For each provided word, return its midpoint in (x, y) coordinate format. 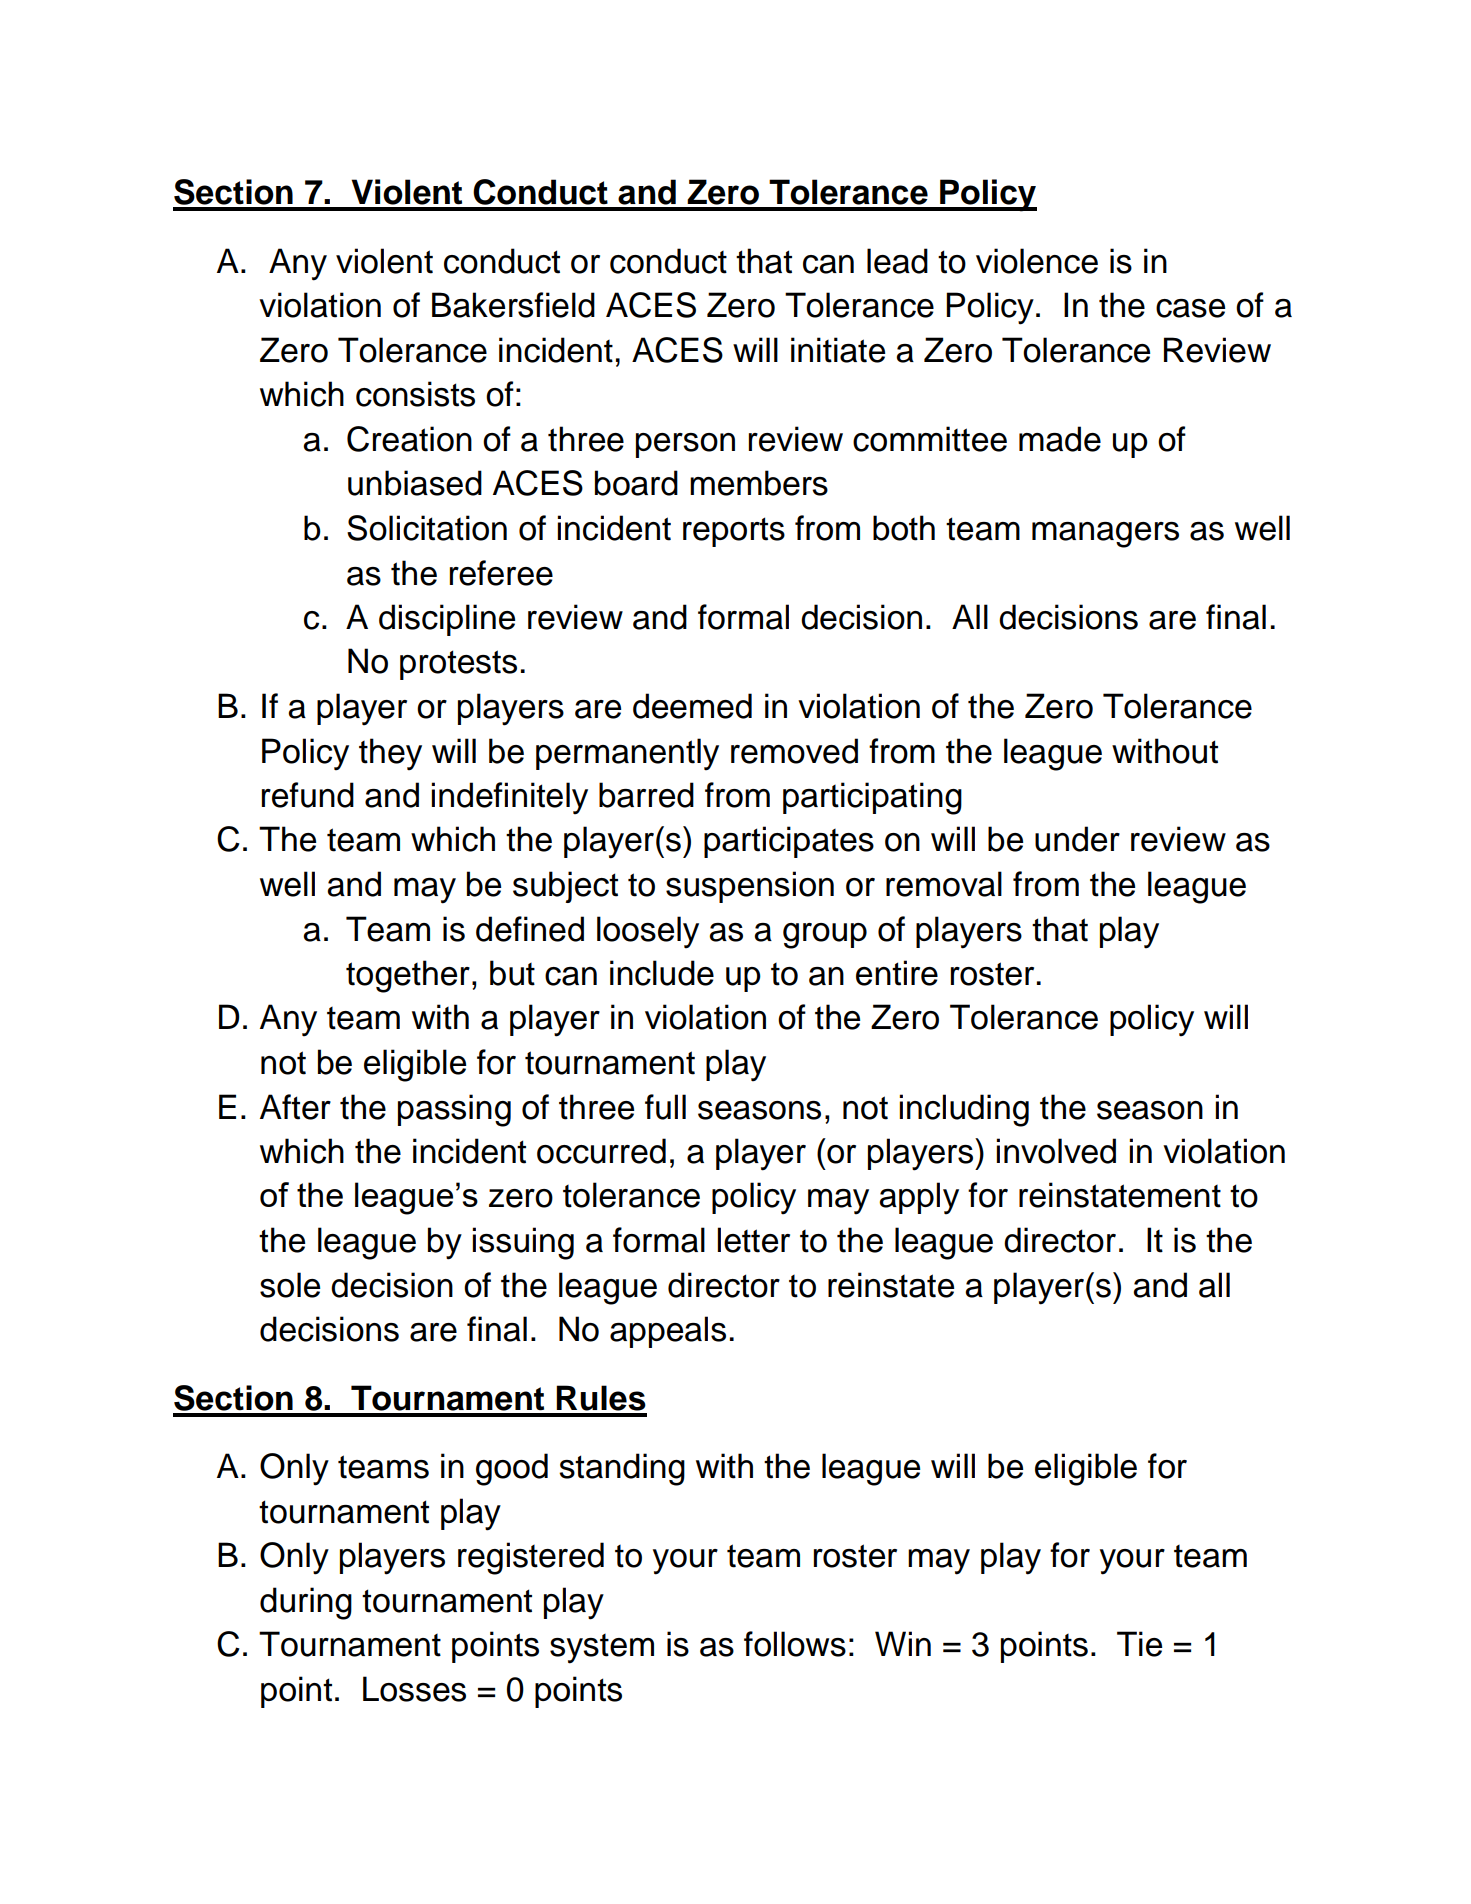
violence (1037, 261)
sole (290, 1285)
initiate (838, 350)
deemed (692, 706)
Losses (414, 1689)
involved (1056, 1151)
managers (1105, 535)
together (408, 976)
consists (415, 394)
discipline (447, 620)
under (1077, 839)
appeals (668, 1332)
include (662, 973)
